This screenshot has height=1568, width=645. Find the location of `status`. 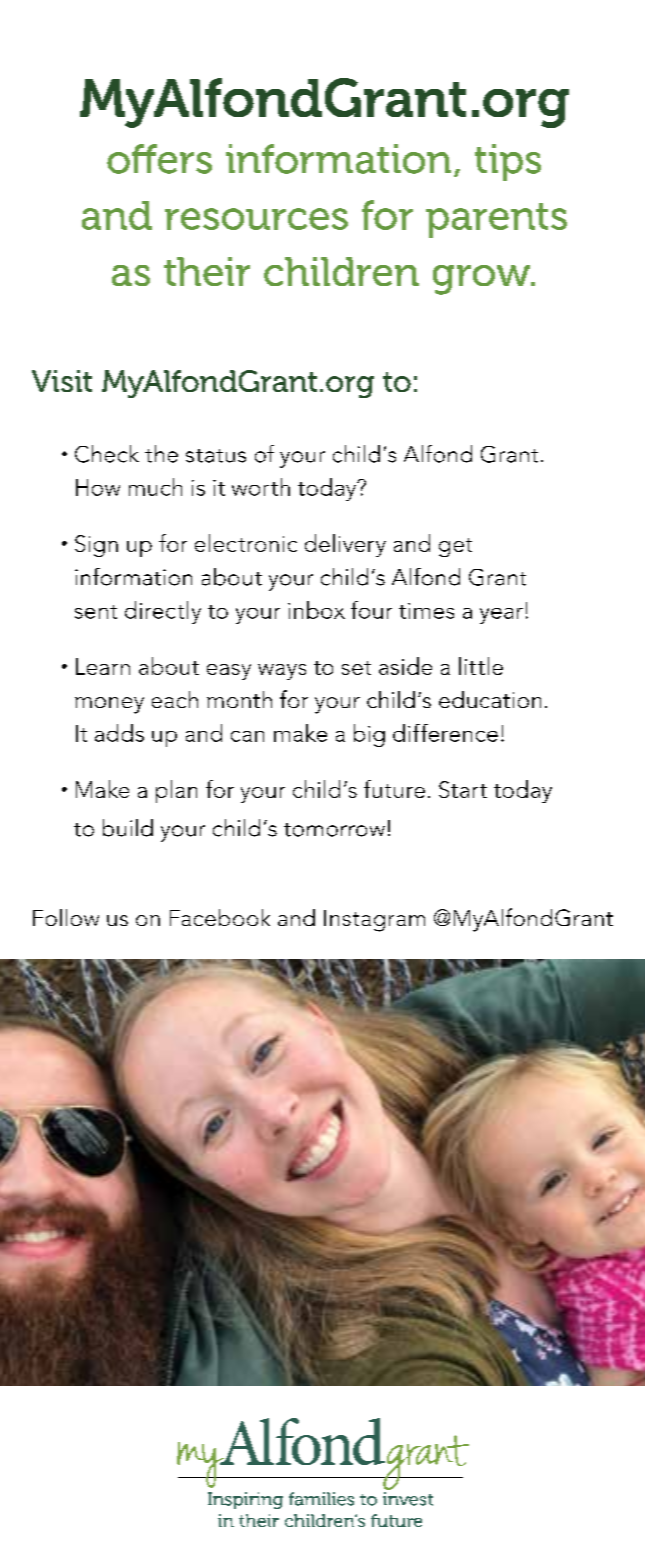

status is located at coordinates (216, 456).
